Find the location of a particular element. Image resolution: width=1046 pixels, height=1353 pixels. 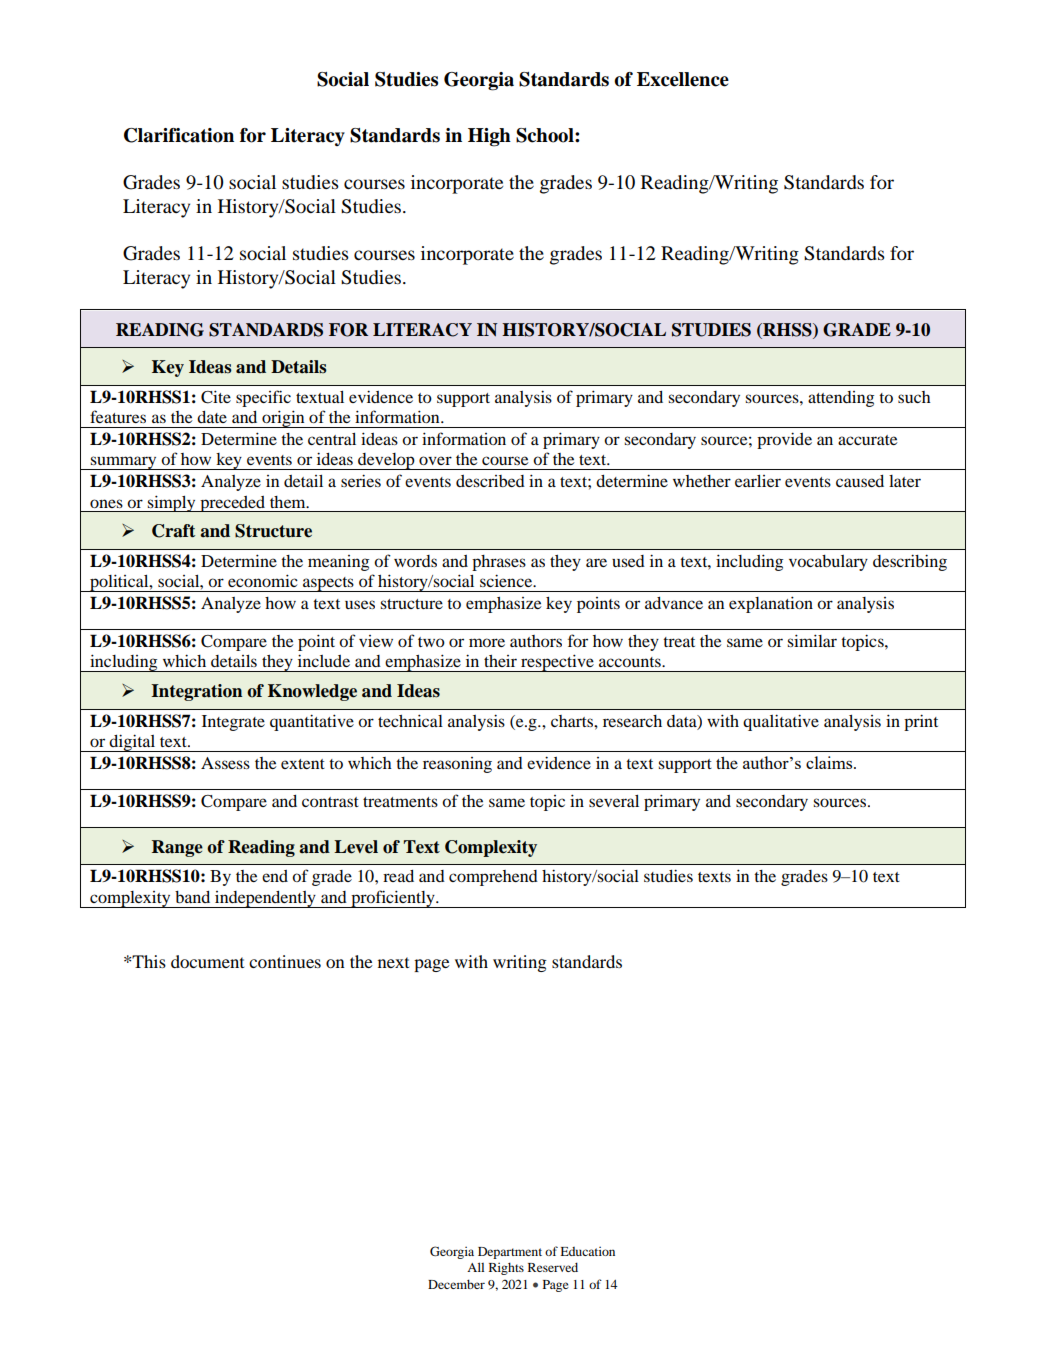

High is located at coordinates (489, 137).
